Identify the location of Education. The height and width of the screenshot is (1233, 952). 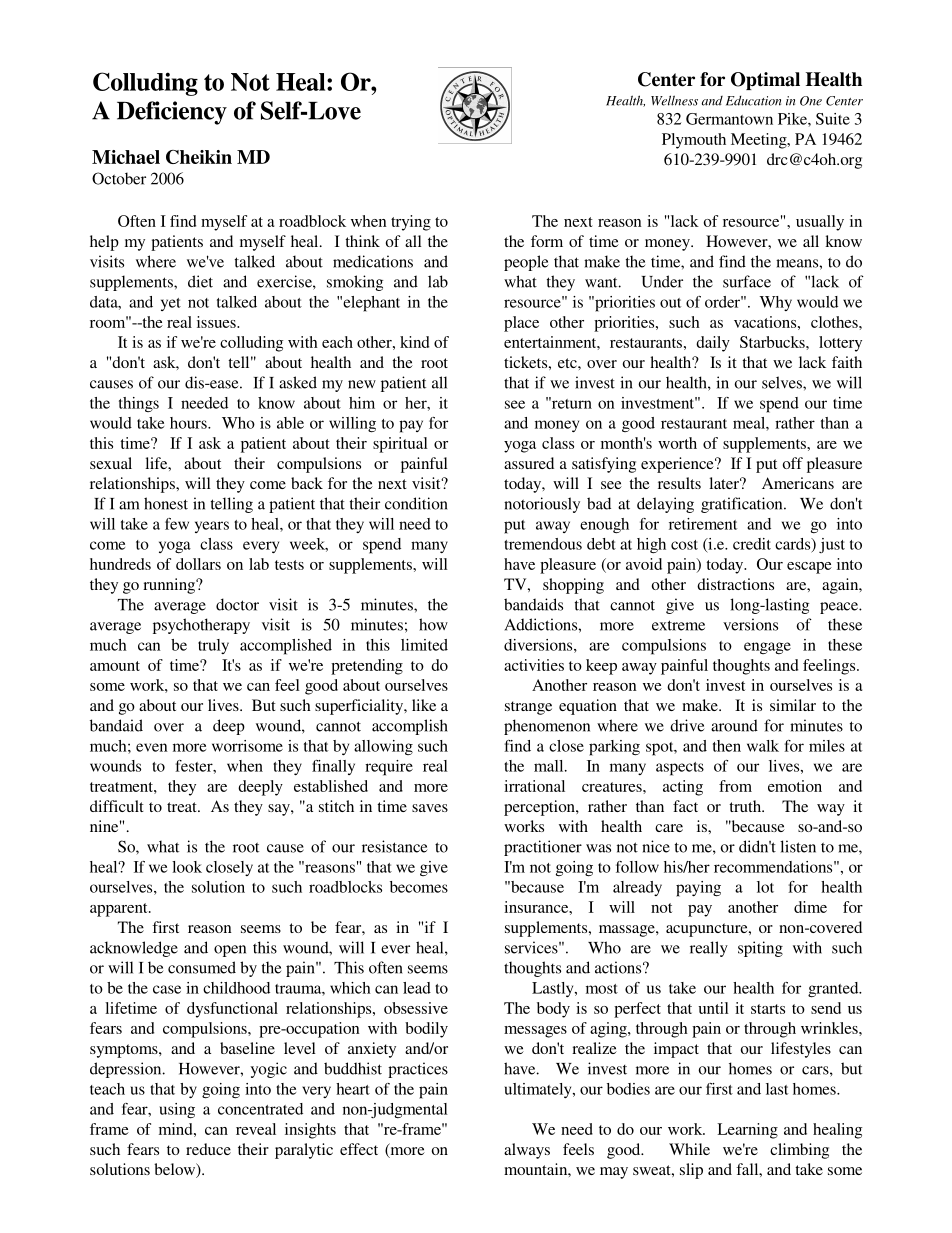
(753, 101).
